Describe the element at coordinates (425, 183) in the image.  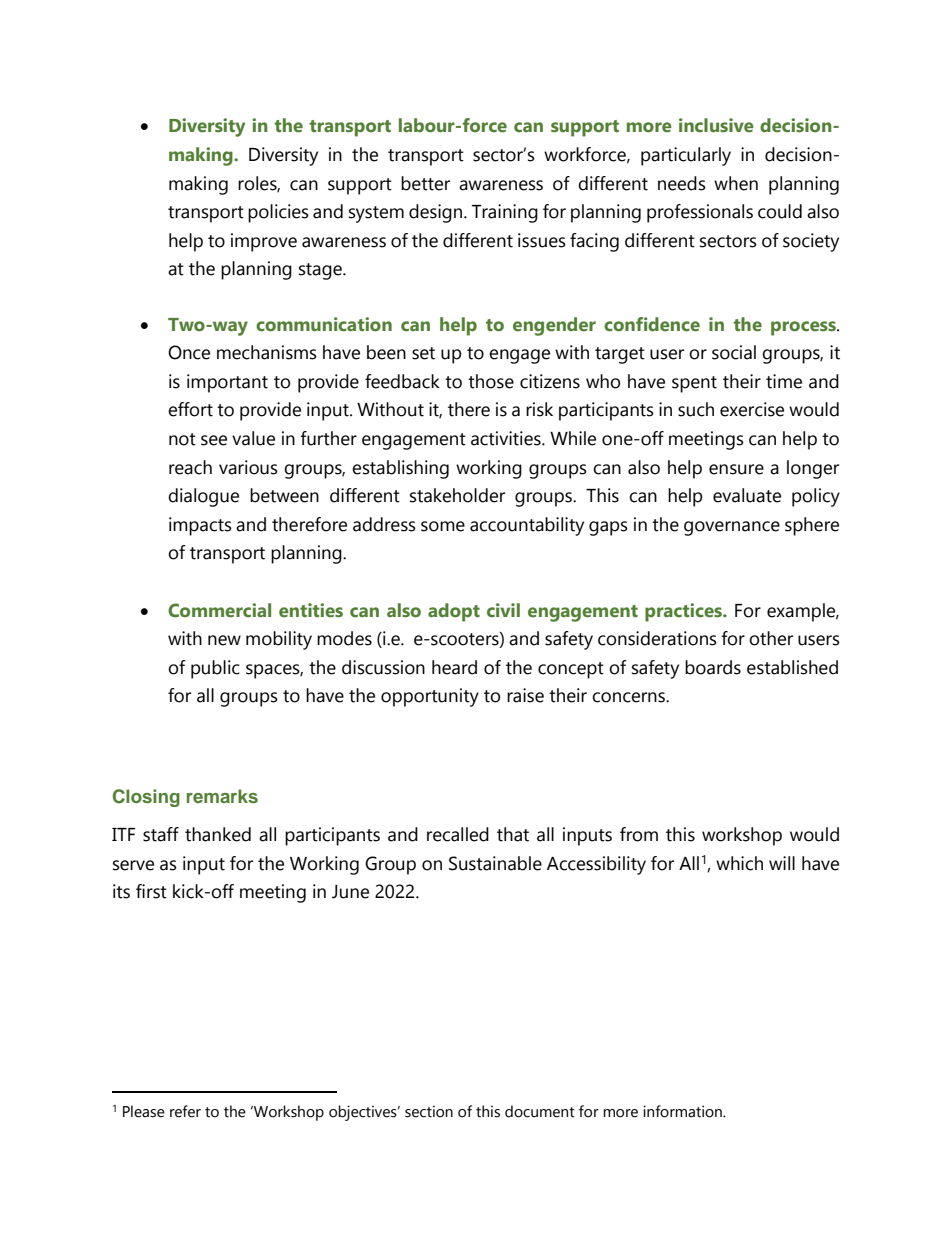
I see `better` at that location.
